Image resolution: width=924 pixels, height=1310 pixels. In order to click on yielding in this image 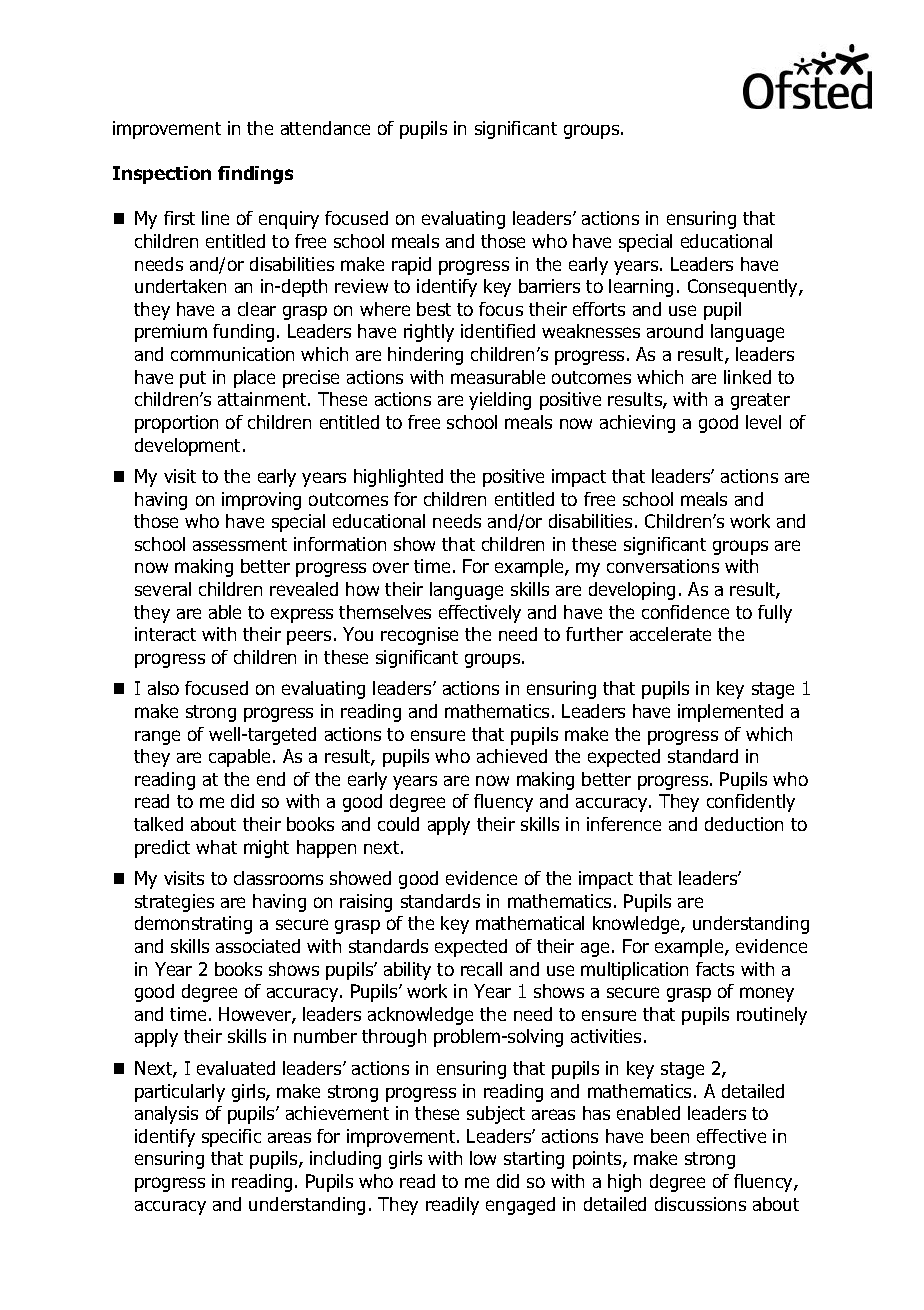, I will do `click(500, 401)`.
